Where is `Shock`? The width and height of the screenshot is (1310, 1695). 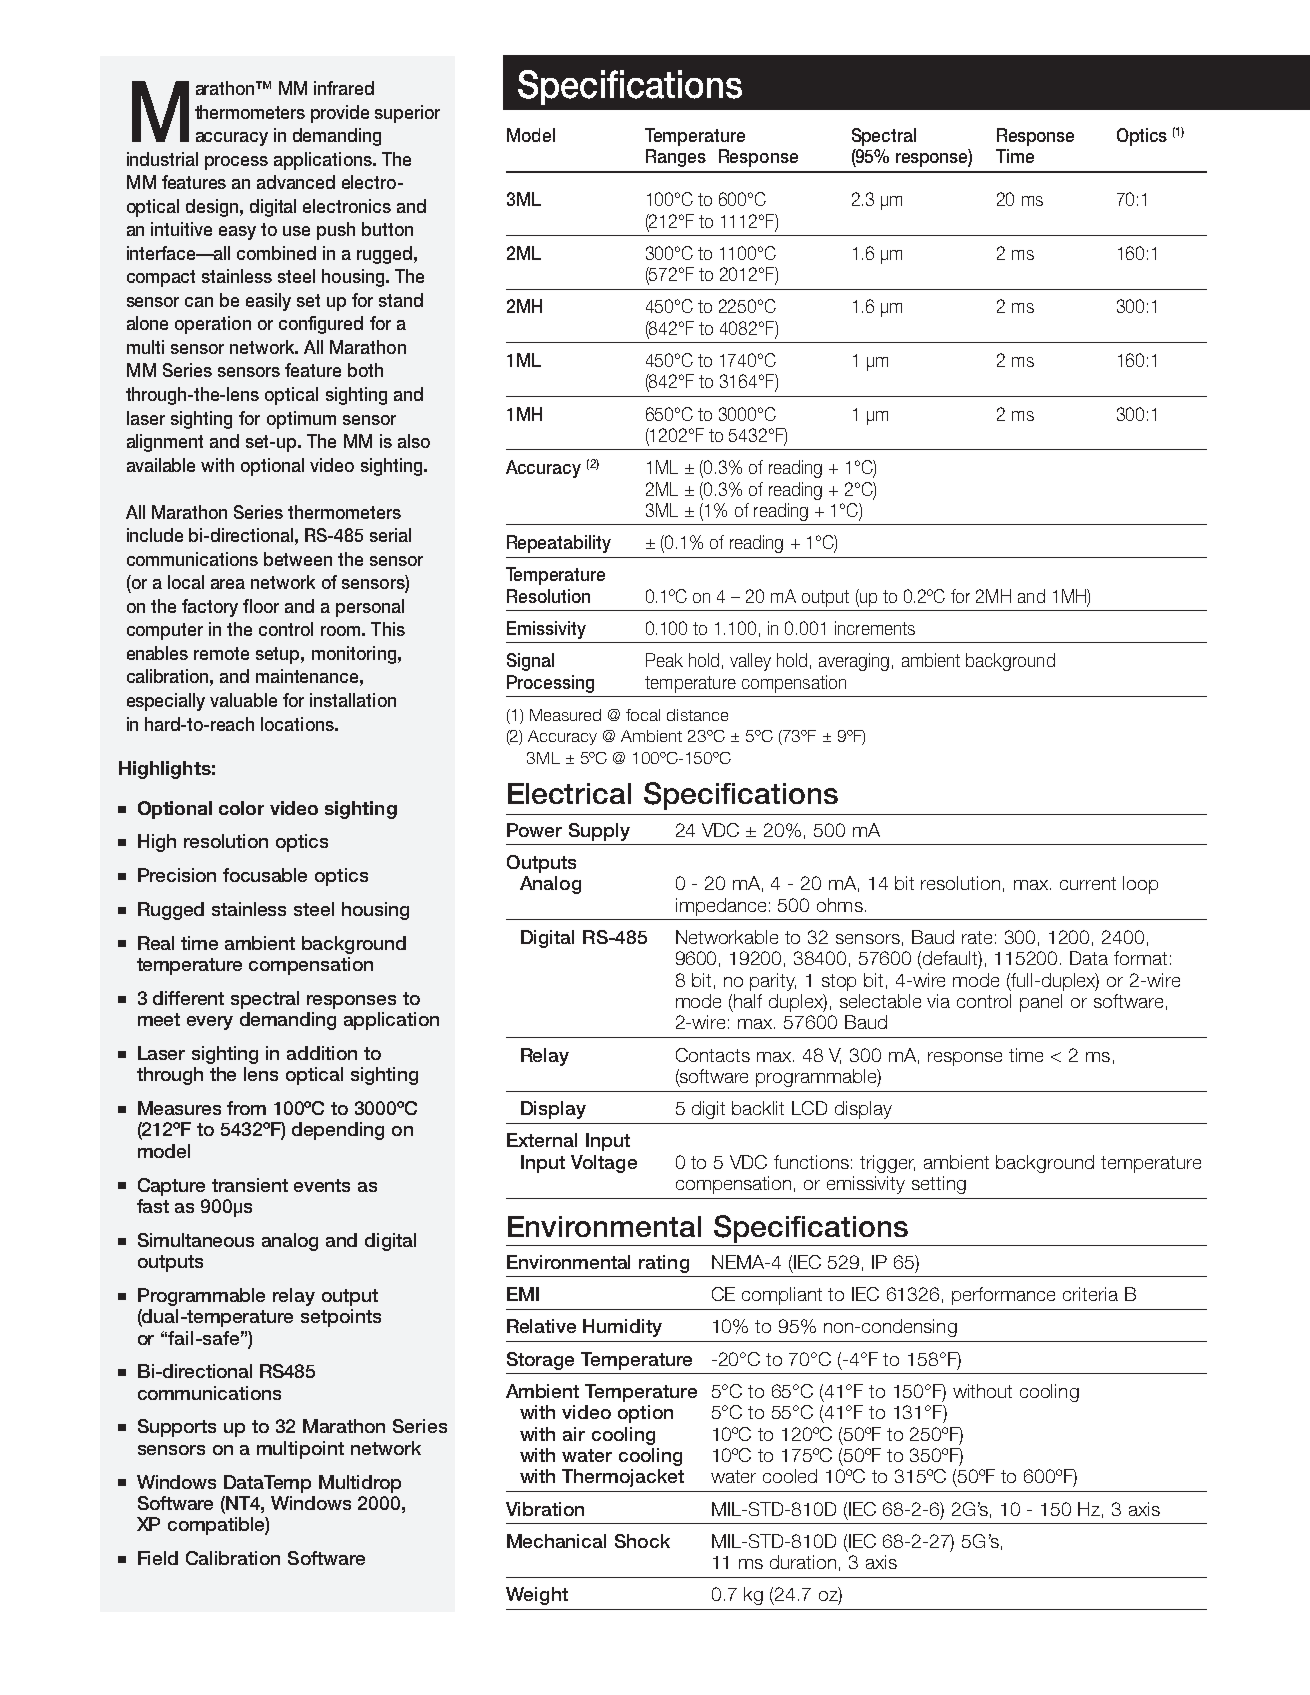 Shock is located at coordinates (642, 1541).
